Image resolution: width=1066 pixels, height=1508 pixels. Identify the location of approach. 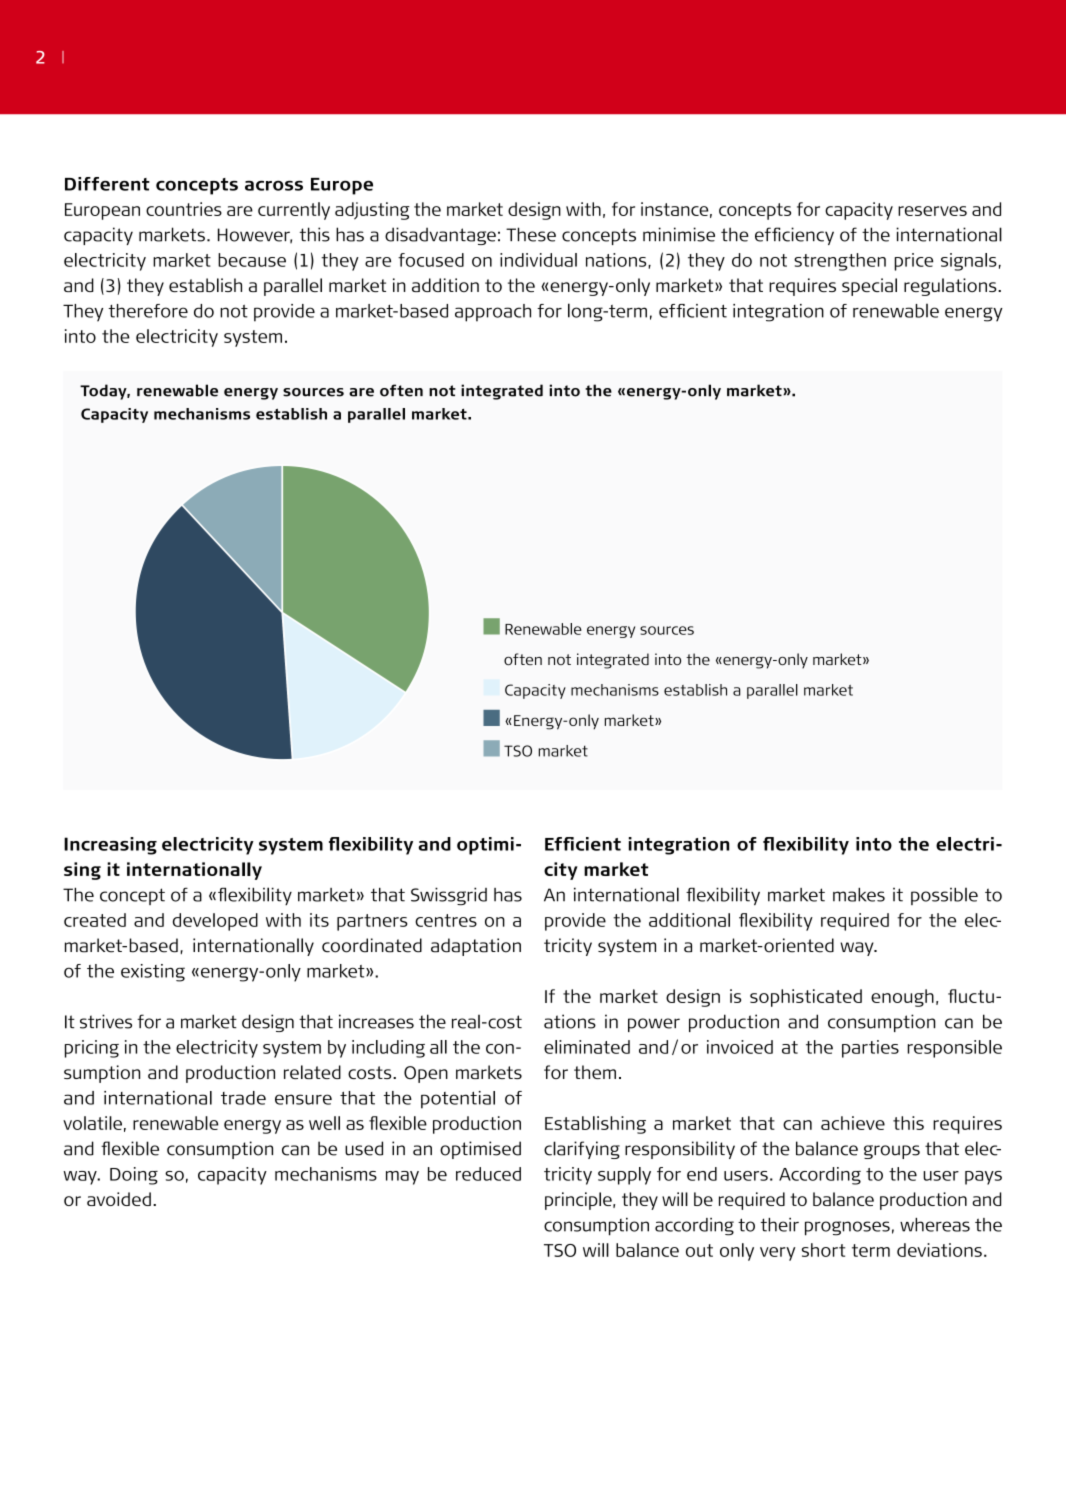
(493, 313).
